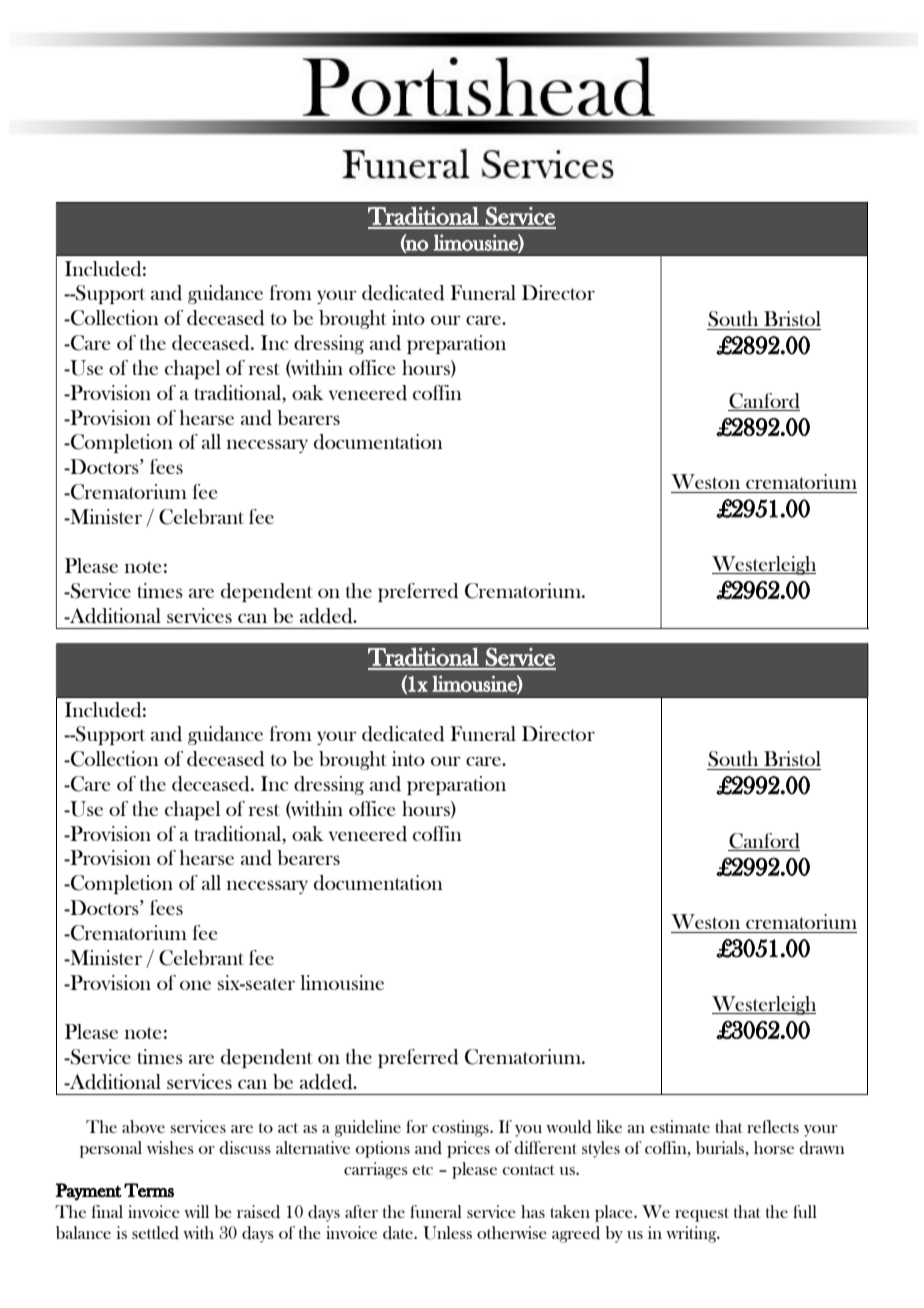 Image resolution: width=924 pixels, height=1308 pixels. I want to click on prices, so click(468, 1149).
